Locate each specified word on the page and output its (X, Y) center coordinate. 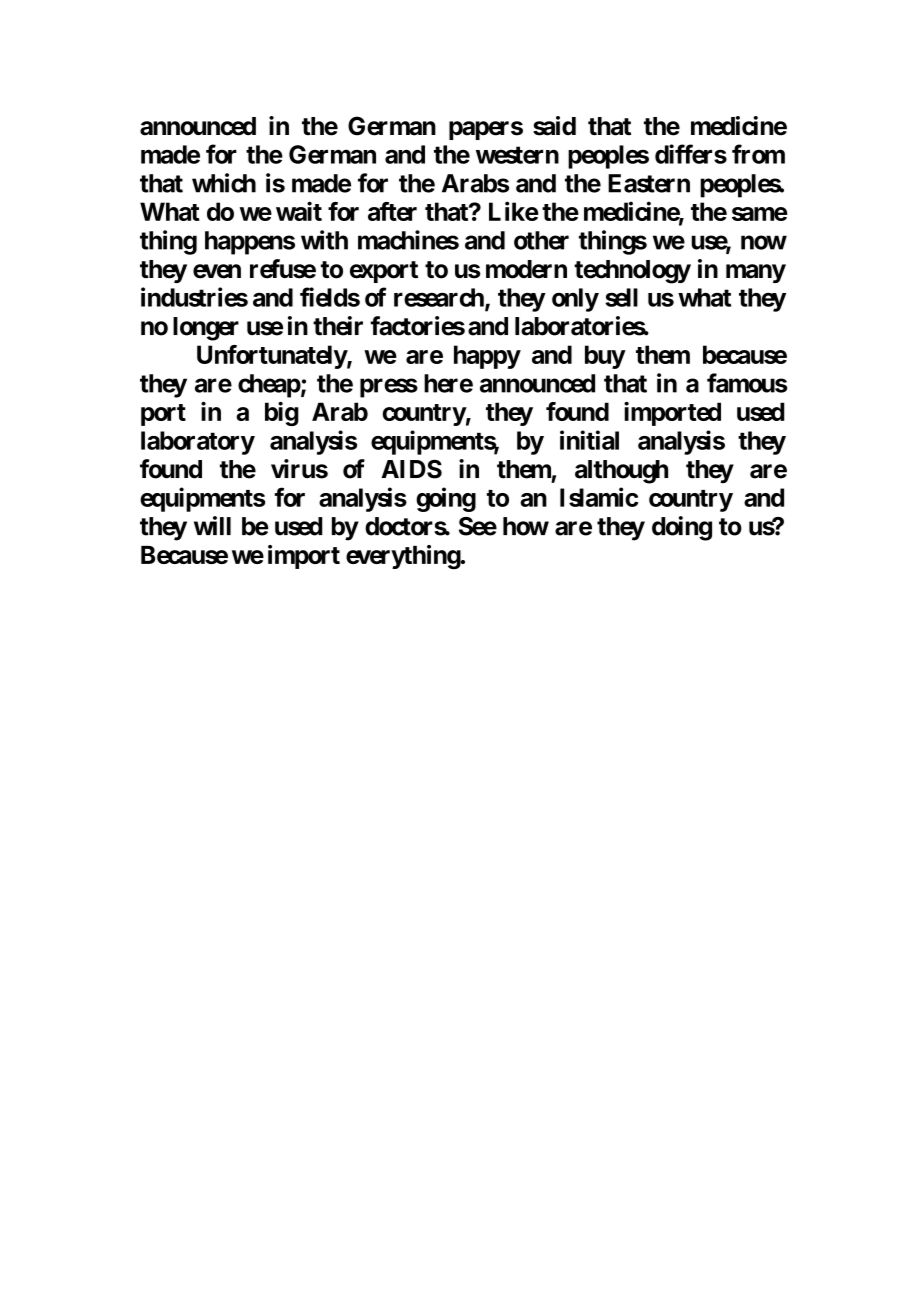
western (517, 155)
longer (206, 329)
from (758, 154)
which (224, 183)
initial (589, 440)
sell (621, 297)
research (440, 298)
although (621, 472)
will (212, 525)
